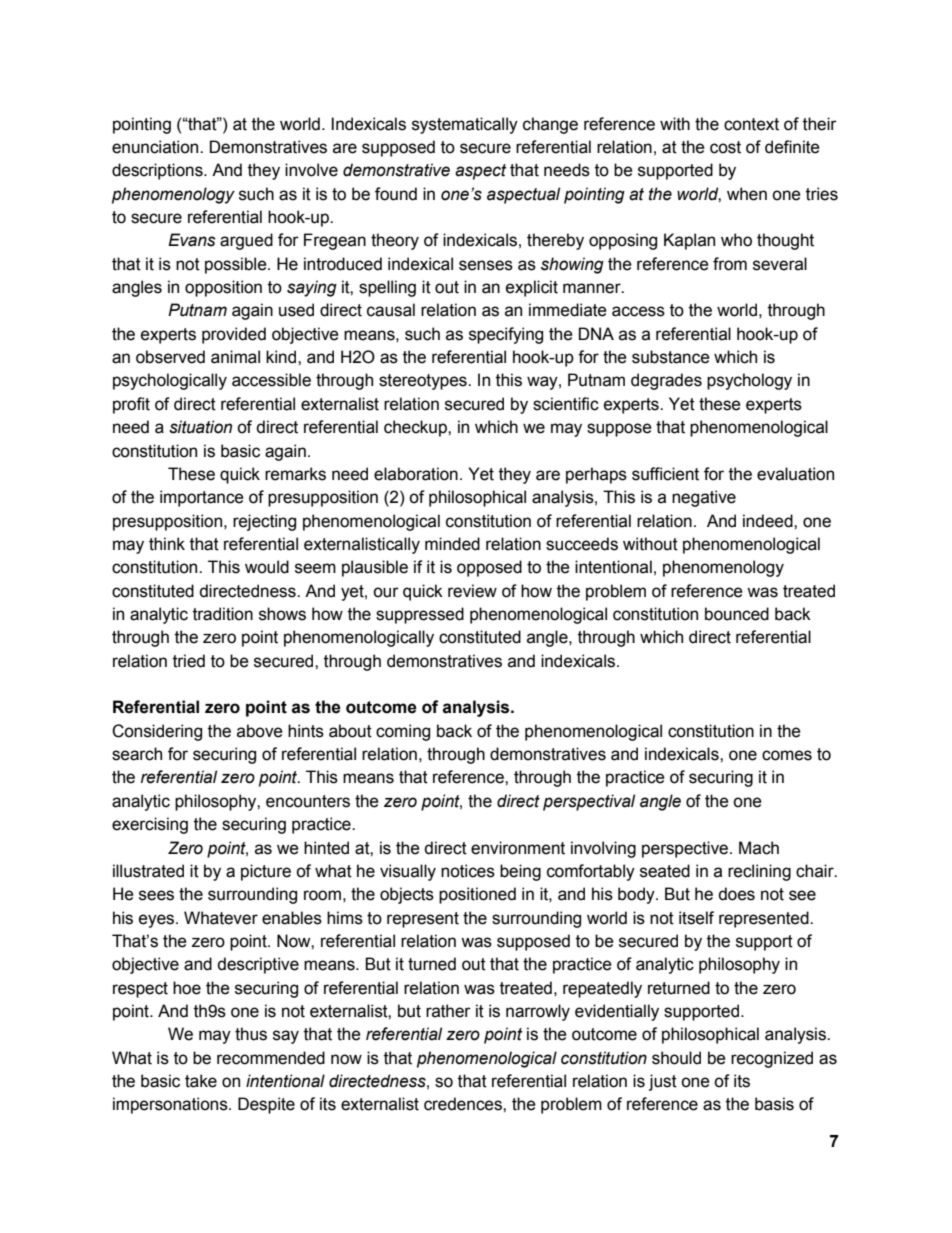 This document has width=952, height=1233. Describe the element at coordinates (223, 614) in the document. I see `tradition` at that location.
